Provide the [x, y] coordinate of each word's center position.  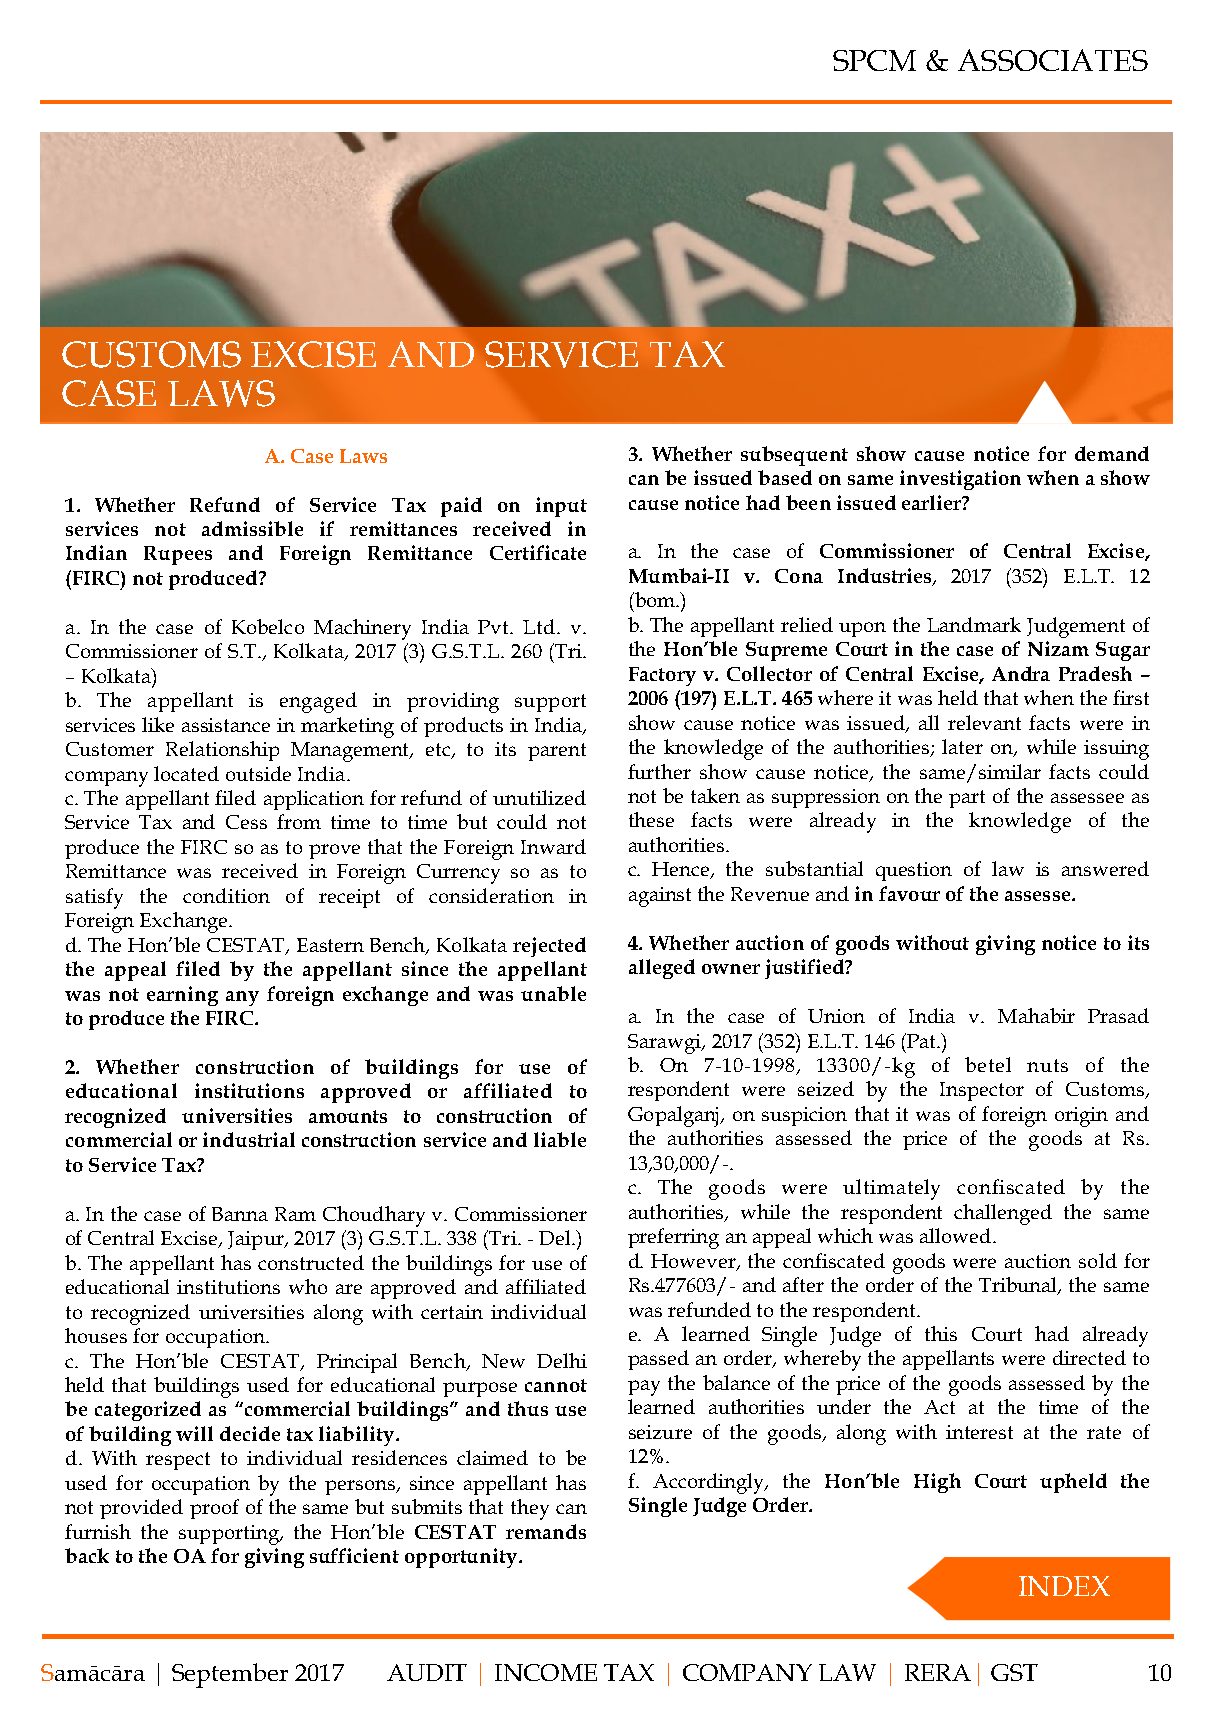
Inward [553, 846]
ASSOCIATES [1053, 60]
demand [1112, 453]
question [914, 871]
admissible [252, 528]
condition [226, 895]
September [230, 1675]
